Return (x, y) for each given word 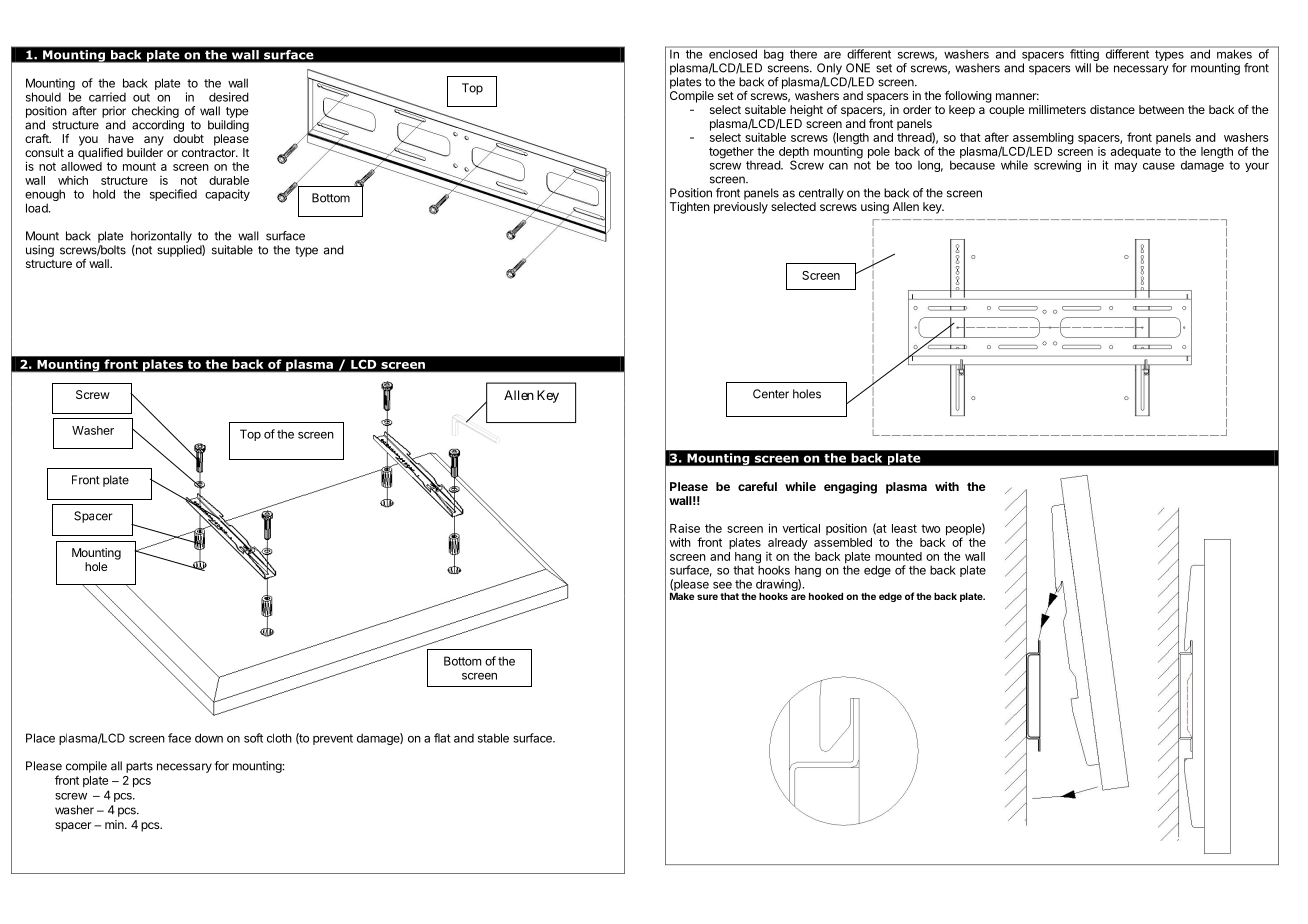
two (930, 528)
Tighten (690, 208)
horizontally (161, 237)
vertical (801, 528)
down (209, 738)
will (1083, 68)
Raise (685, 528)
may (1126, 167)
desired (229, 97)
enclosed (733, 53)
